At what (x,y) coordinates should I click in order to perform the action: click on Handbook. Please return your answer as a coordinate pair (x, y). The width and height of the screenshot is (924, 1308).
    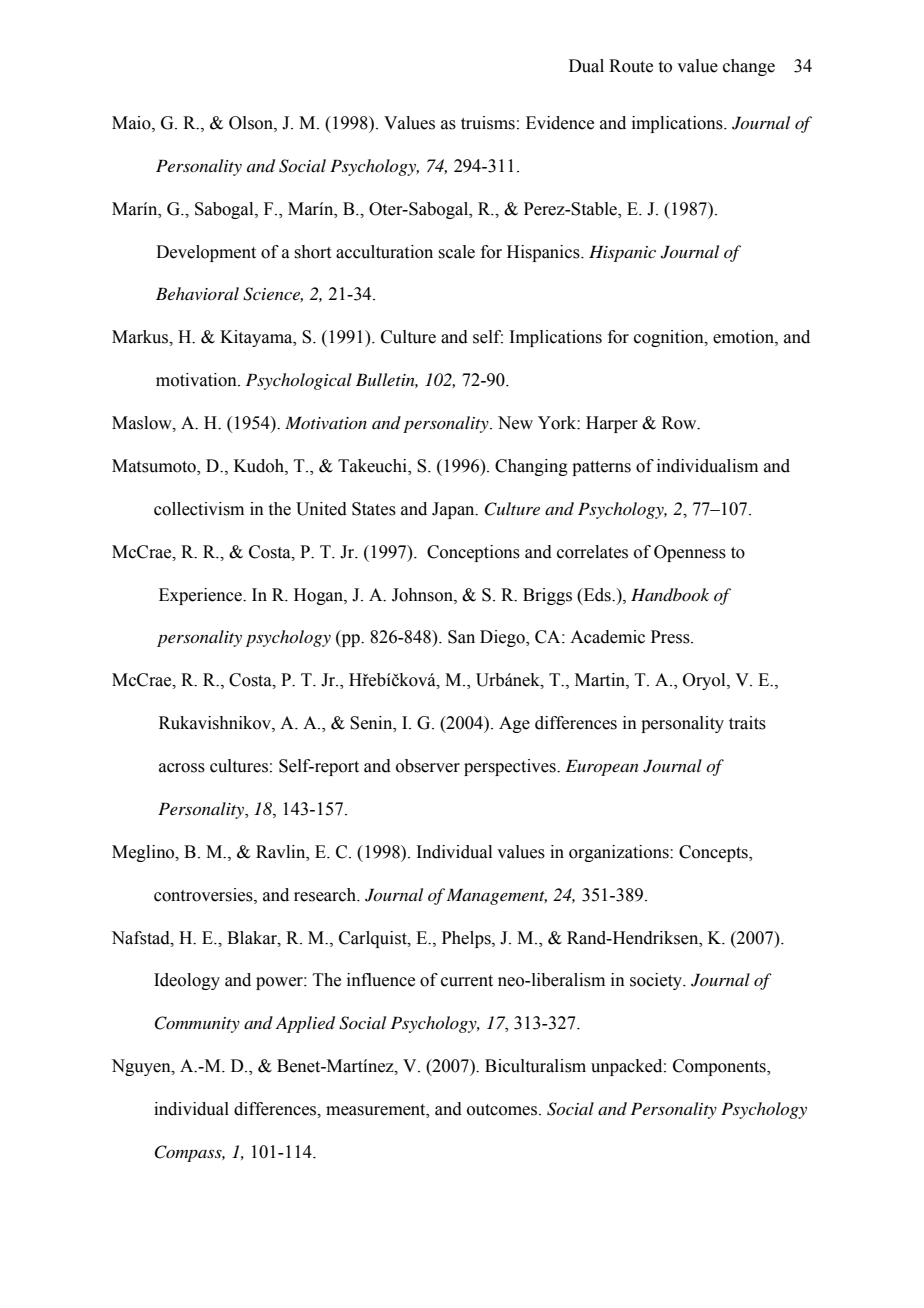
    Looking at the image, I should click on (670, 595).
